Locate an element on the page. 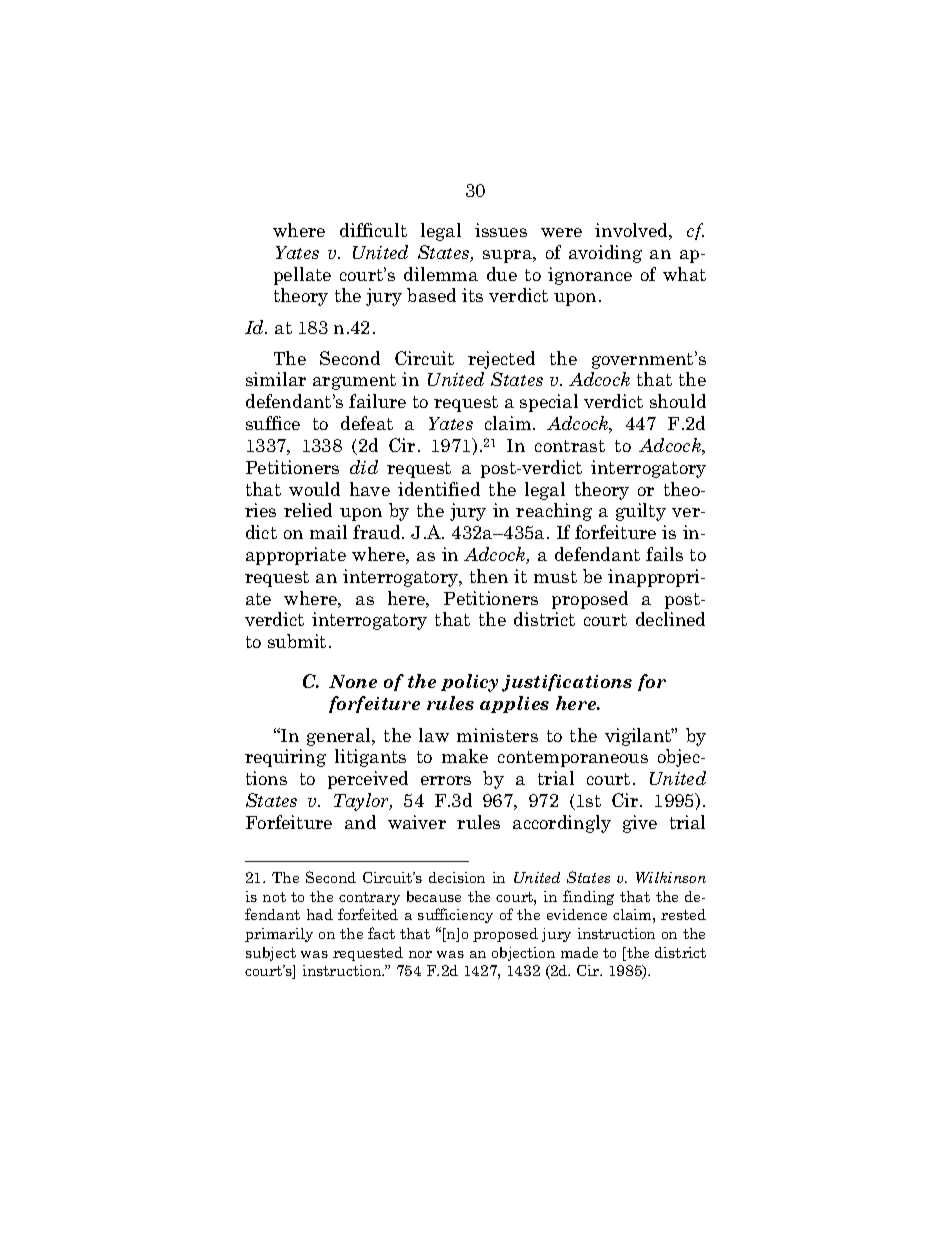  general is located at coordinates (340, 737).
